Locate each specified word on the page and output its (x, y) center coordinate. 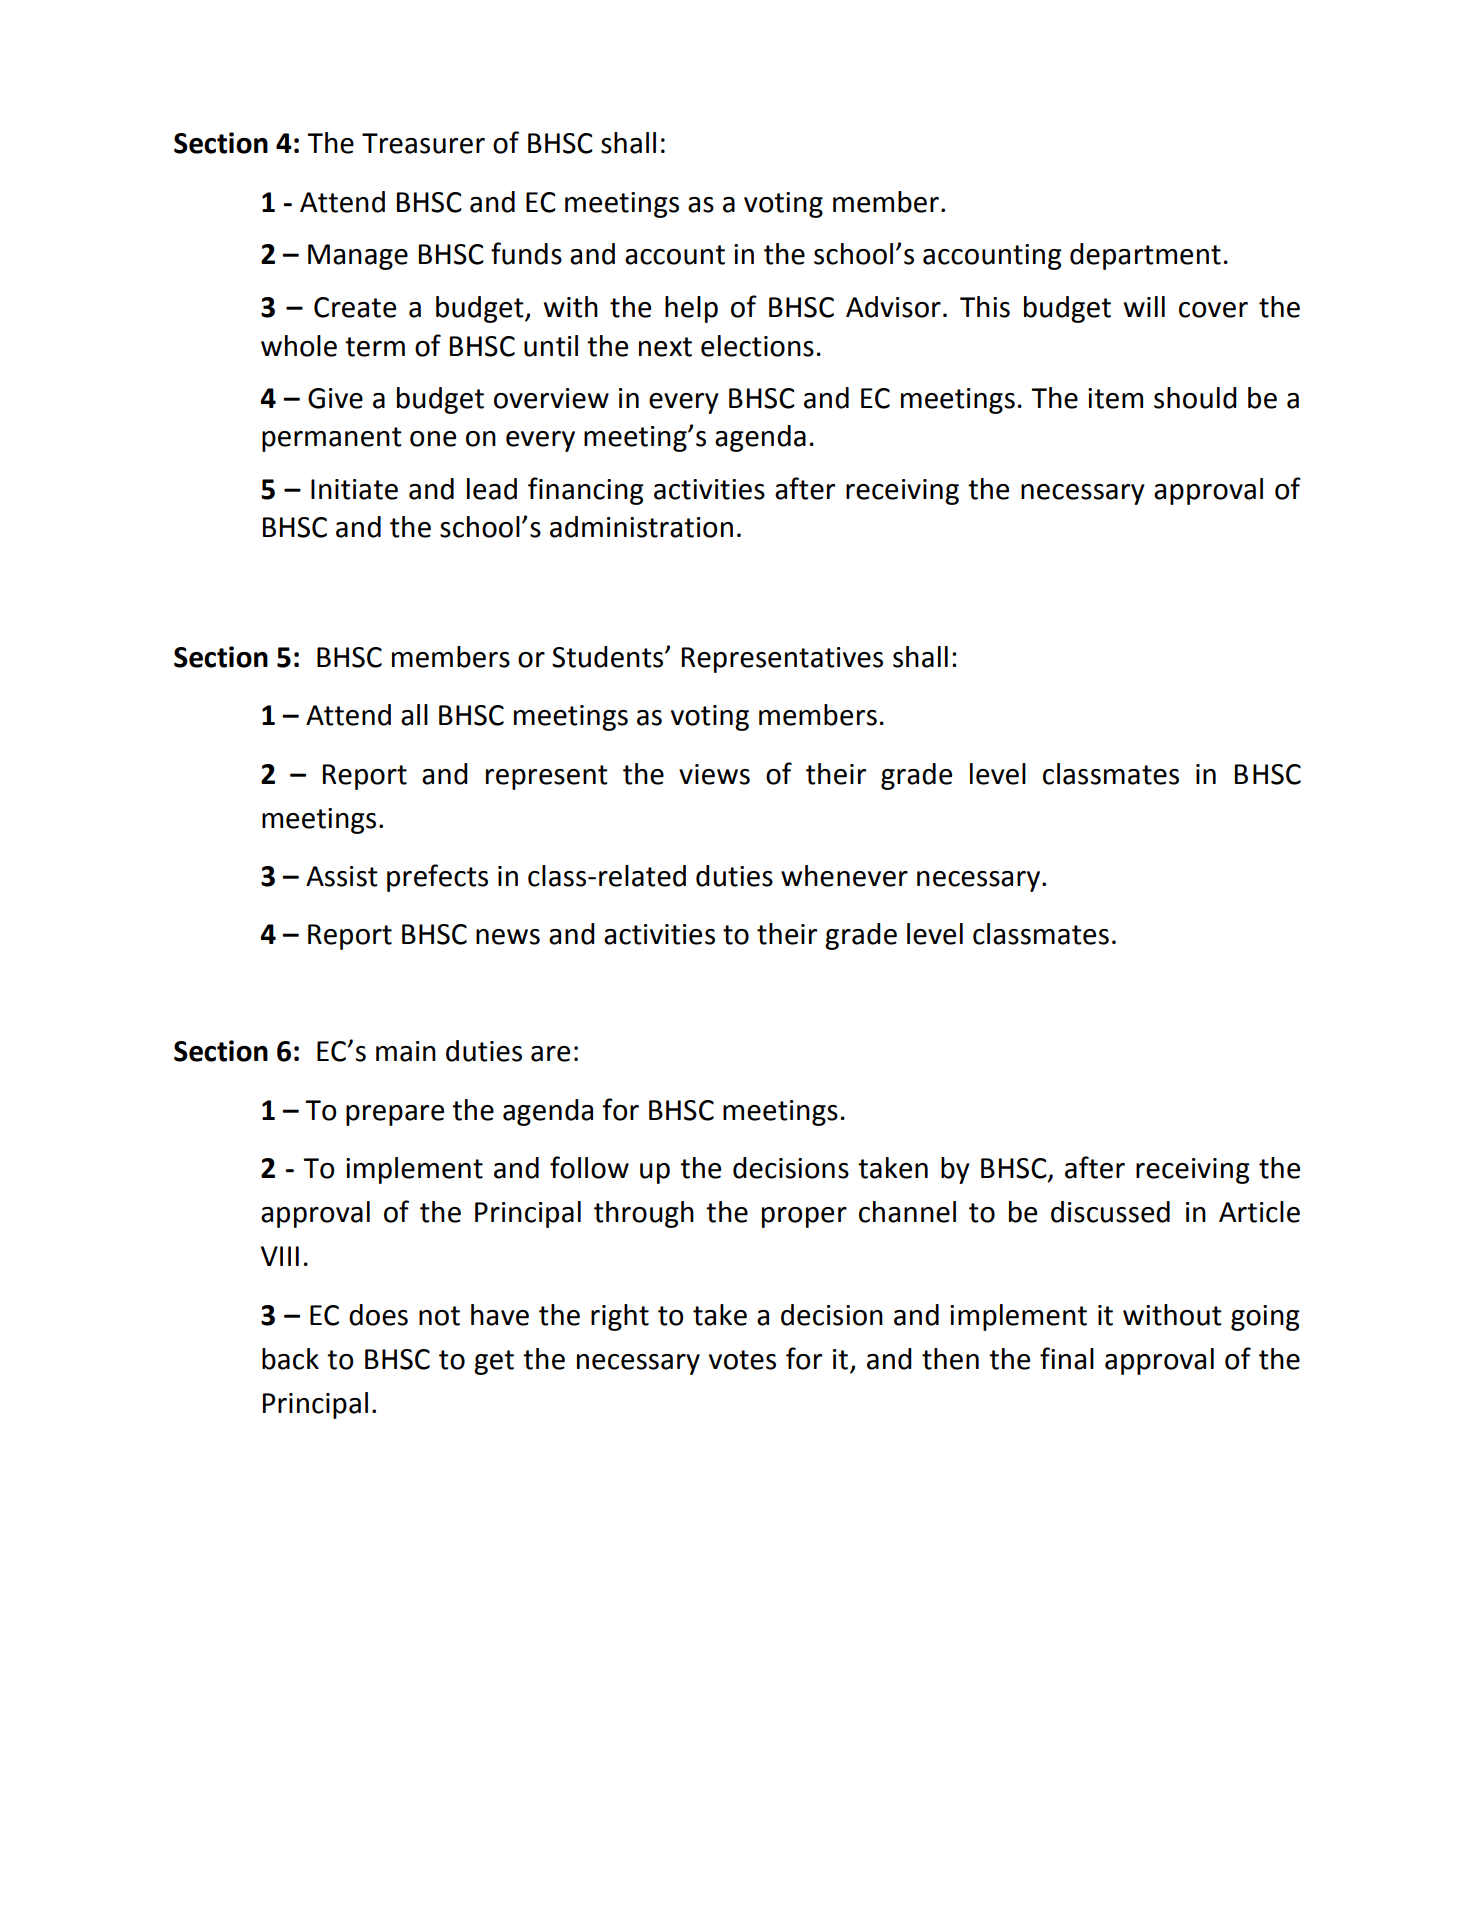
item (1115, 398)
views (714, 774)
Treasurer (423, 143)
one (433, 439)
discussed (1110, 1212)
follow (589, 1167)
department (1145, 256)
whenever (844, 876)
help (691, 309)
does (378, 1315)
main (406, 1051)
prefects (437, 878)
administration (641, 527)
